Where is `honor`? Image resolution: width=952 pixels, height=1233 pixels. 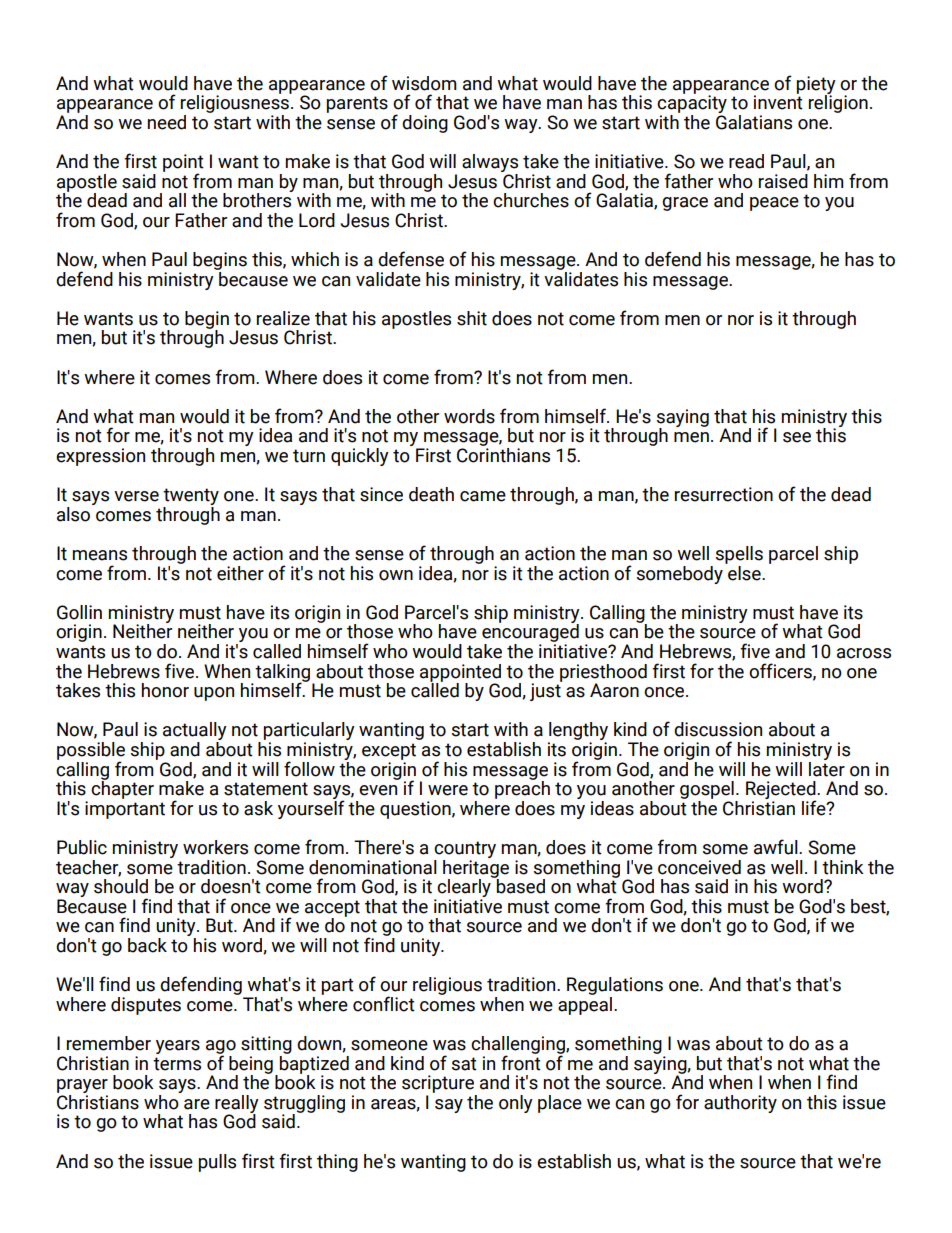
honor is located at coordinates (165, 690).
